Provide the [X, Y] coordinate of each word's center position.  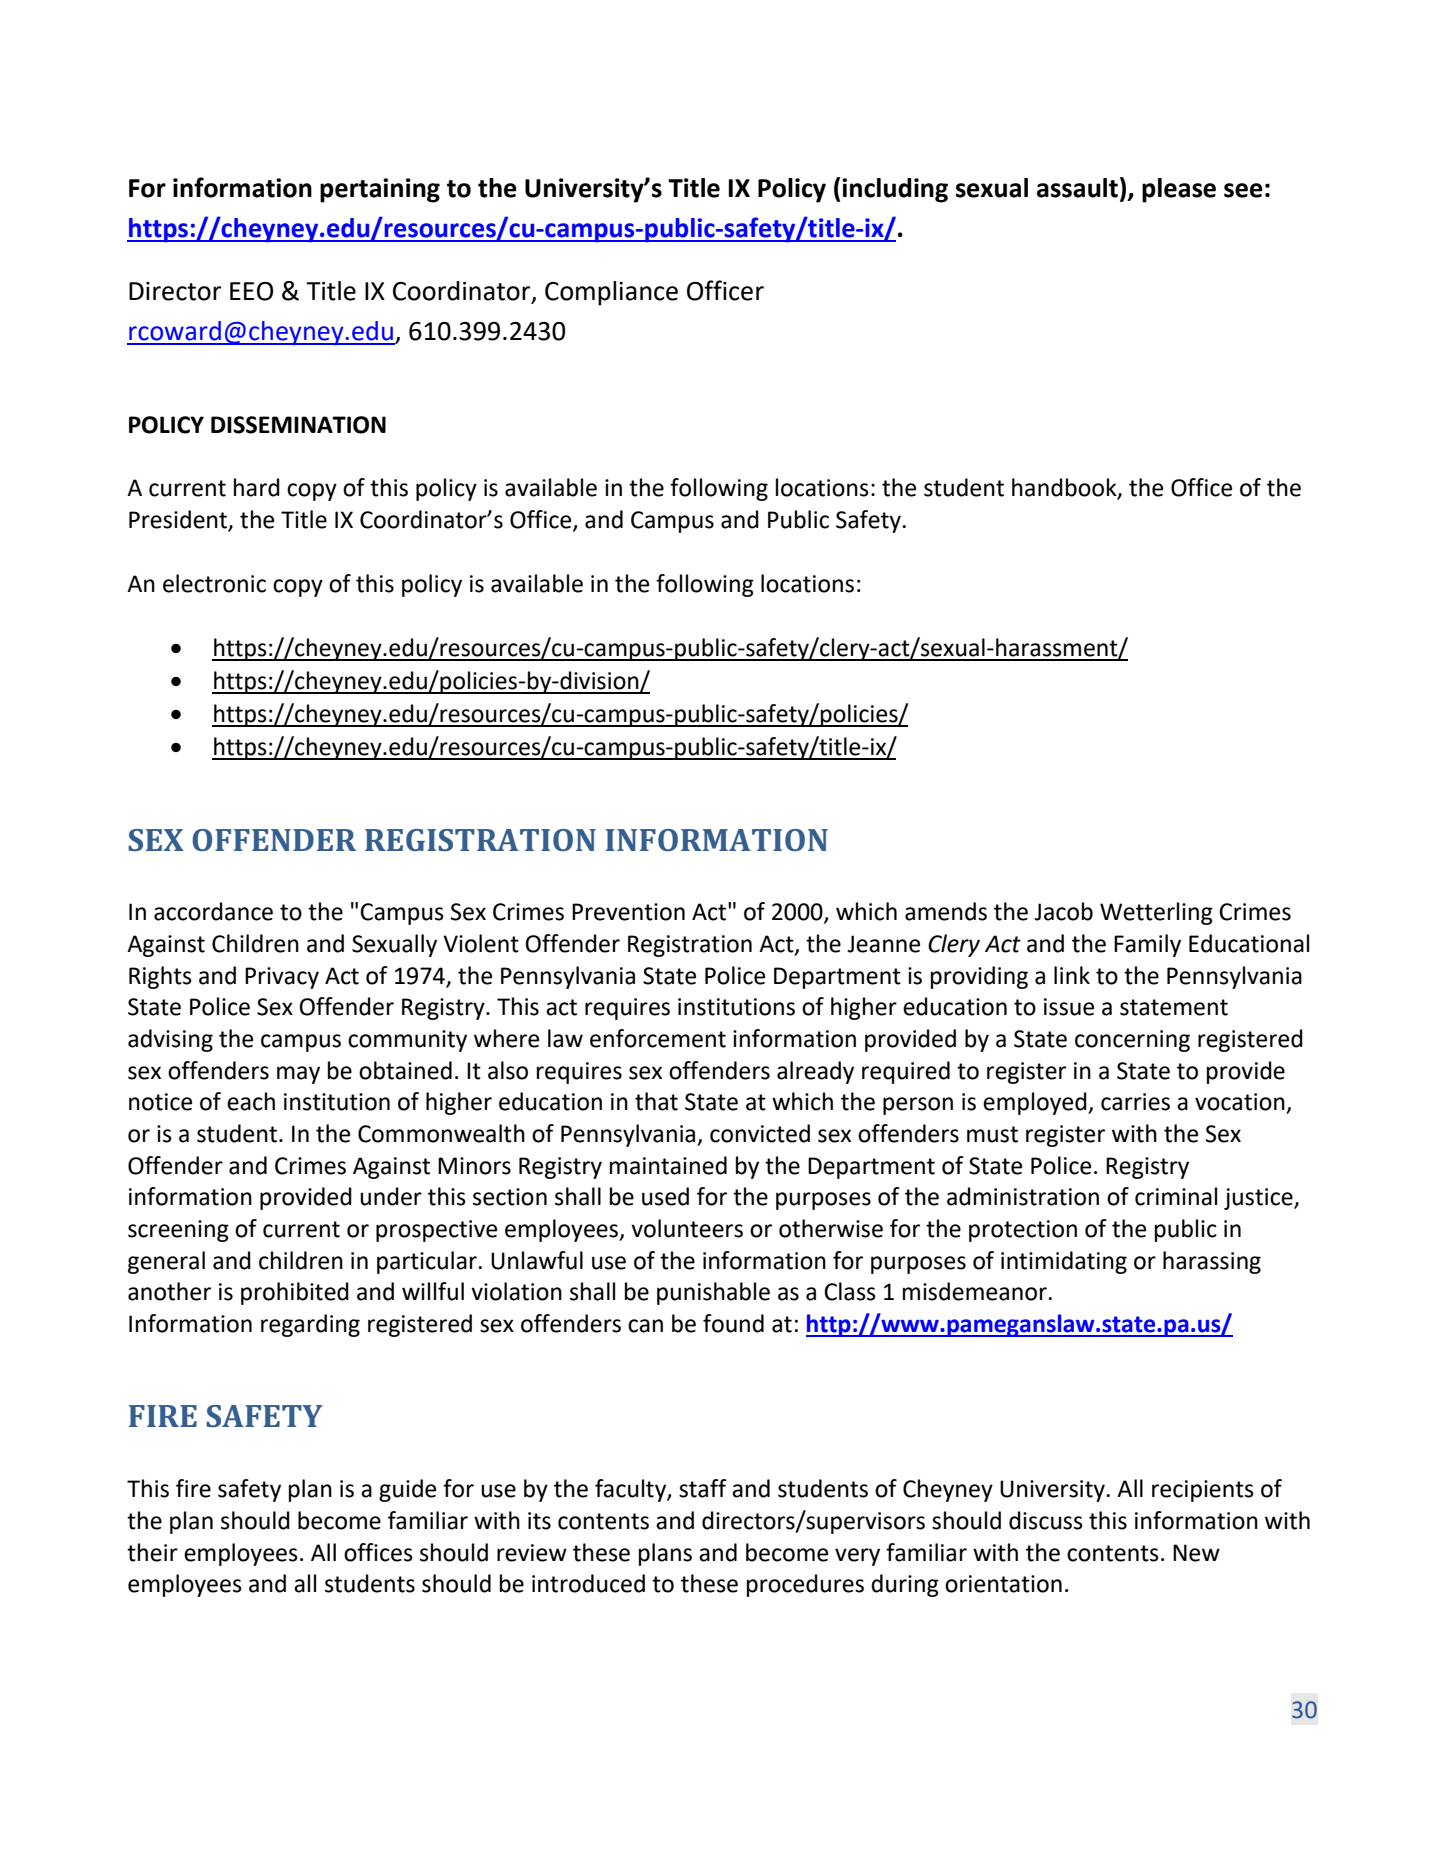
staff [703, 1488]
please [1179, 190]
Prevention [628, 912]
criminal [1176, 1196]
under [391, 1196]
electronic [214, 583]
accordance [213, 911]
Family [1147, 945]
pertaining [380, 190]
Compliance [611, 293]
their [152, 1552]
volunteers [687, 1228]
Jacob [1063, 911]
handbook [1065, 488]
